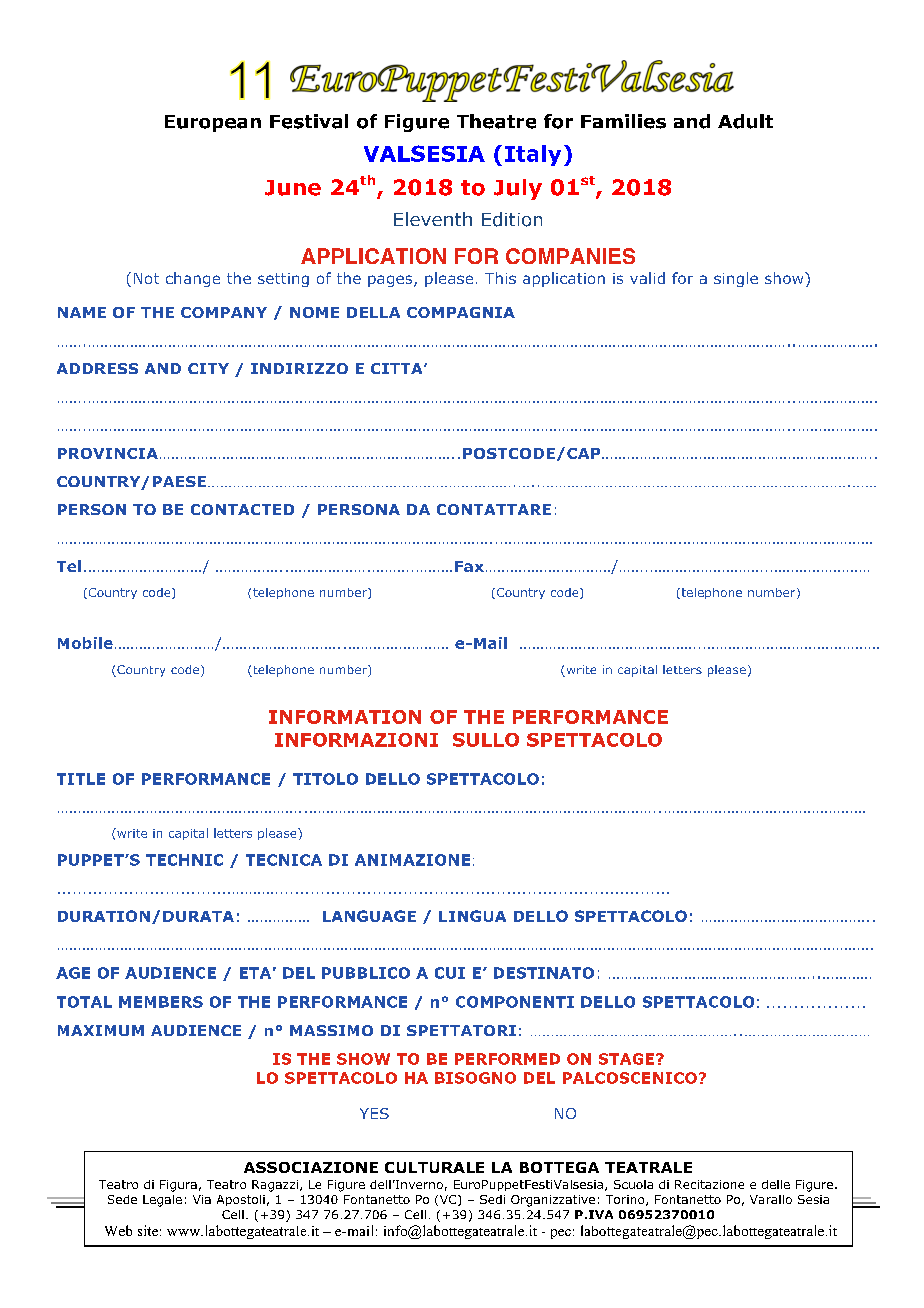 This screenshot has height=1308, width=924. Describe the element at coordinates (492, 1199) in the screenshot. I see `Sedi` at that location.
